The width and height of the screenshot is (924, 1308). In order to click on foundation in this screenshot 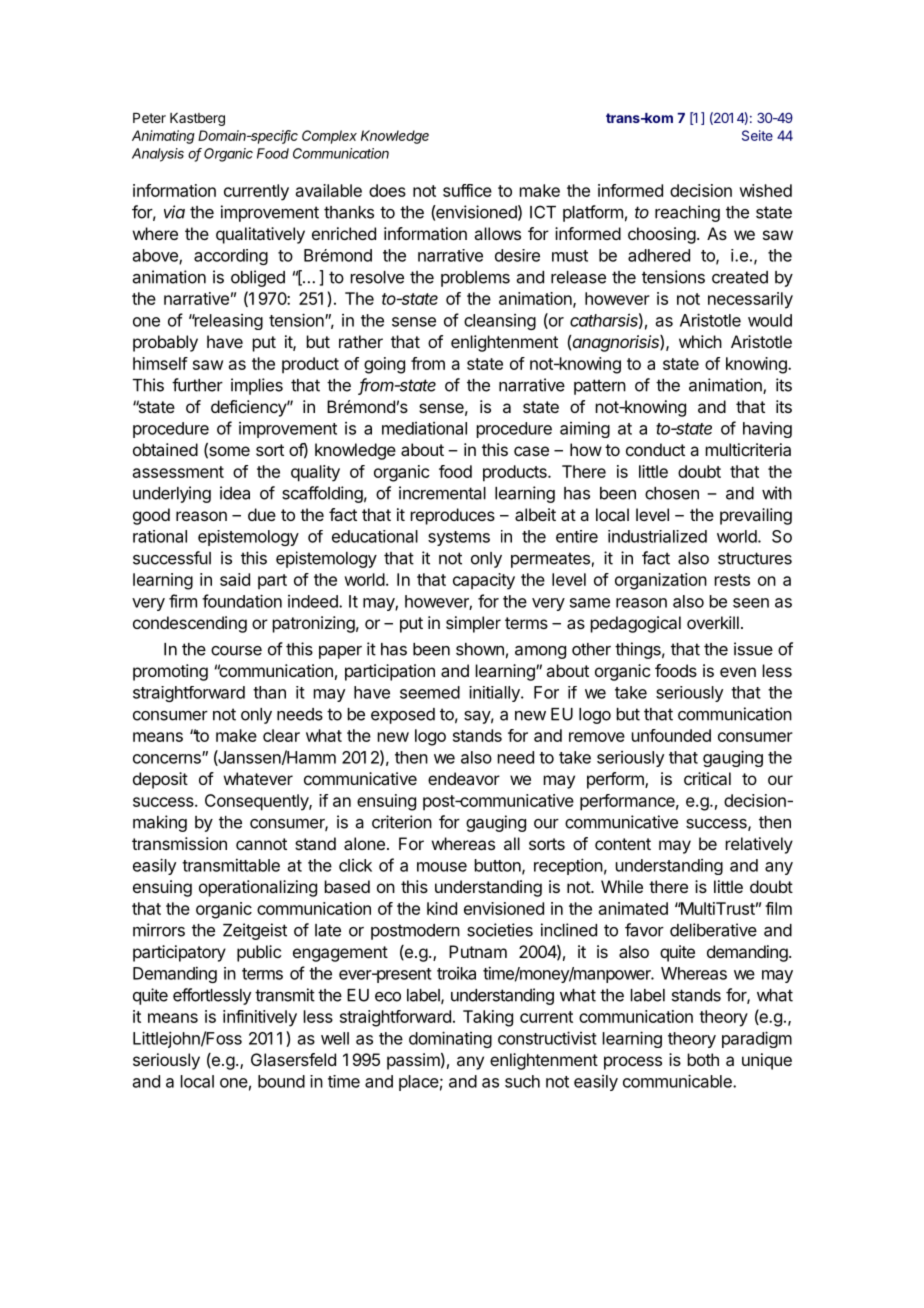, I will do `click(242, 601)`.
